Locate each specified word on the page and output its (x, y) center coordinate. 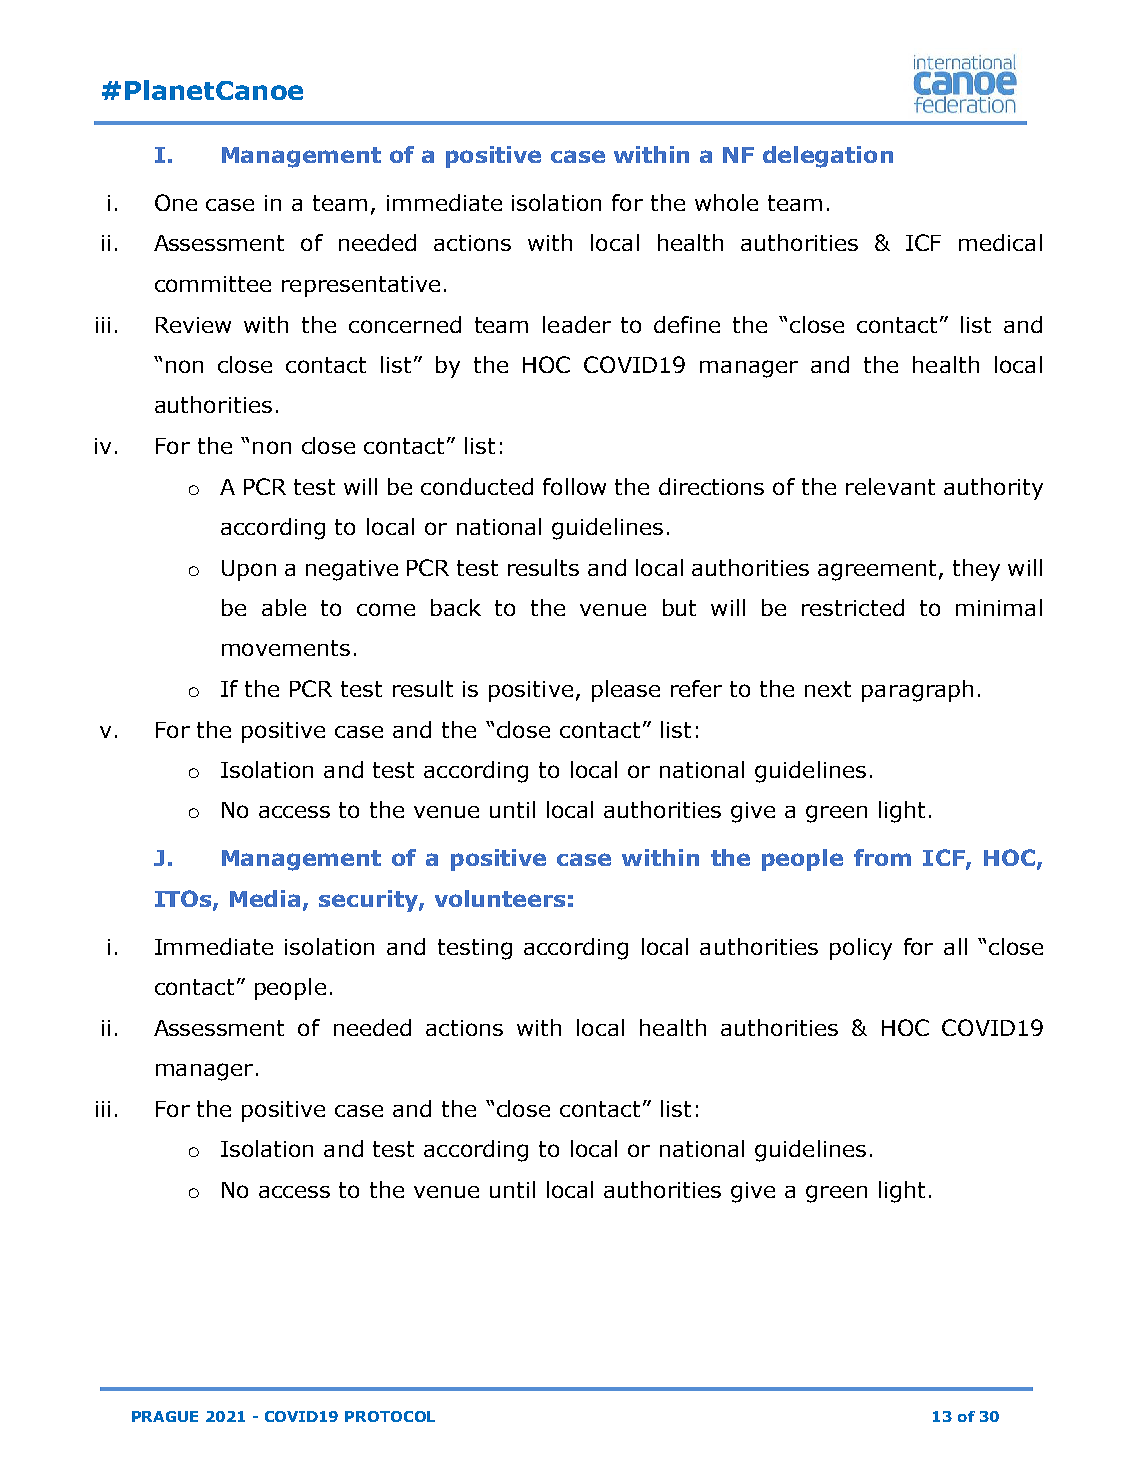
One (176, 202)
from (882, 857)
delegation (828, 157)
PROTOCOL (390, 1416)
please (626, 691)
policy (861, 949)
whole (726, 202)
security (369, 901)
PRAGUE (165, 1416)
